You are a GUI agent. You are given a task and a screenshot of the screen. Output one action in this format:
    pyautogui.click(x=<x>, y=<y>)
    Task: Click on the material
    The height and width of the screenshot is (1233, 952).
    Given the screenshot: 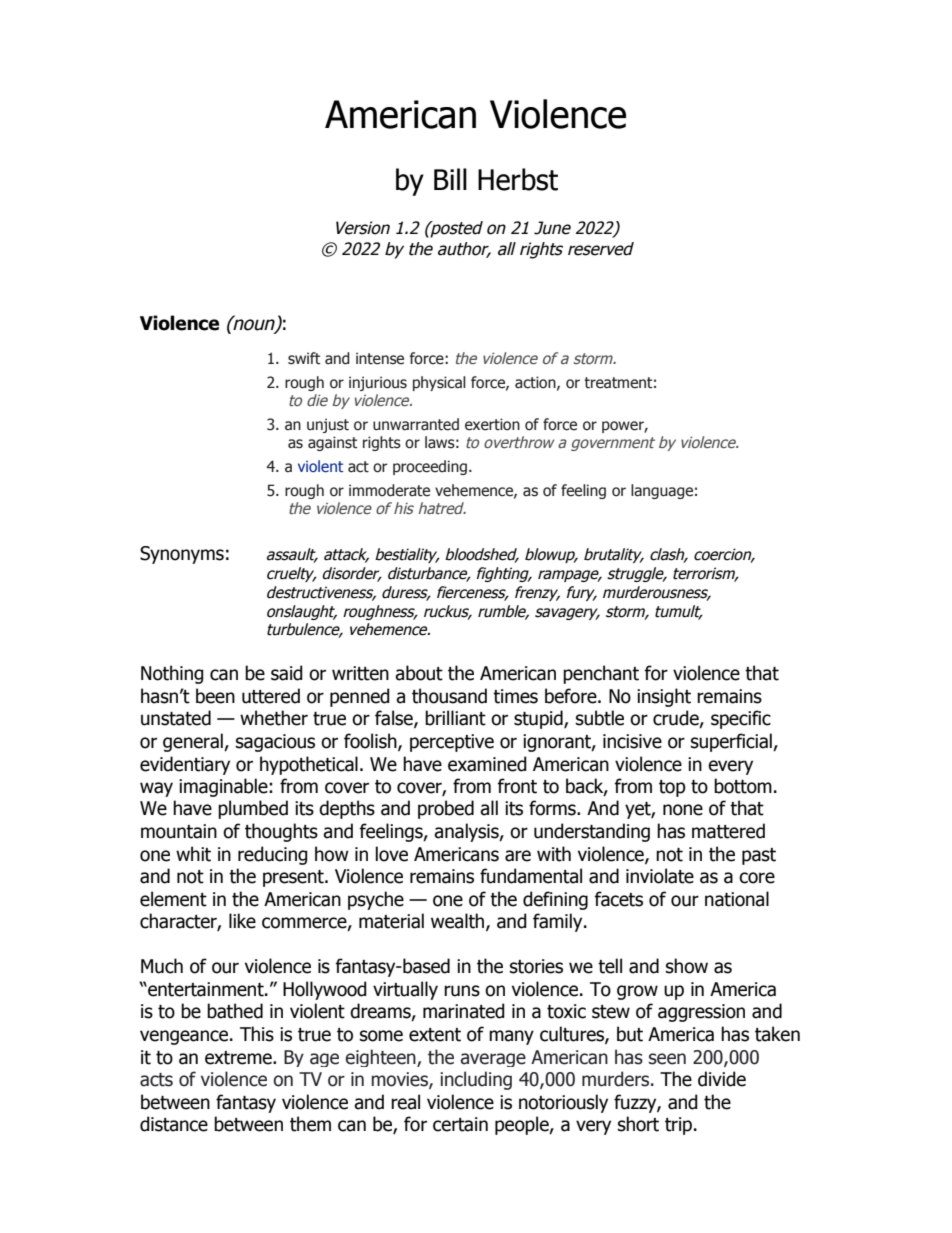 What is the action you would take?
    pyautogui.click(x=391, y=921)
